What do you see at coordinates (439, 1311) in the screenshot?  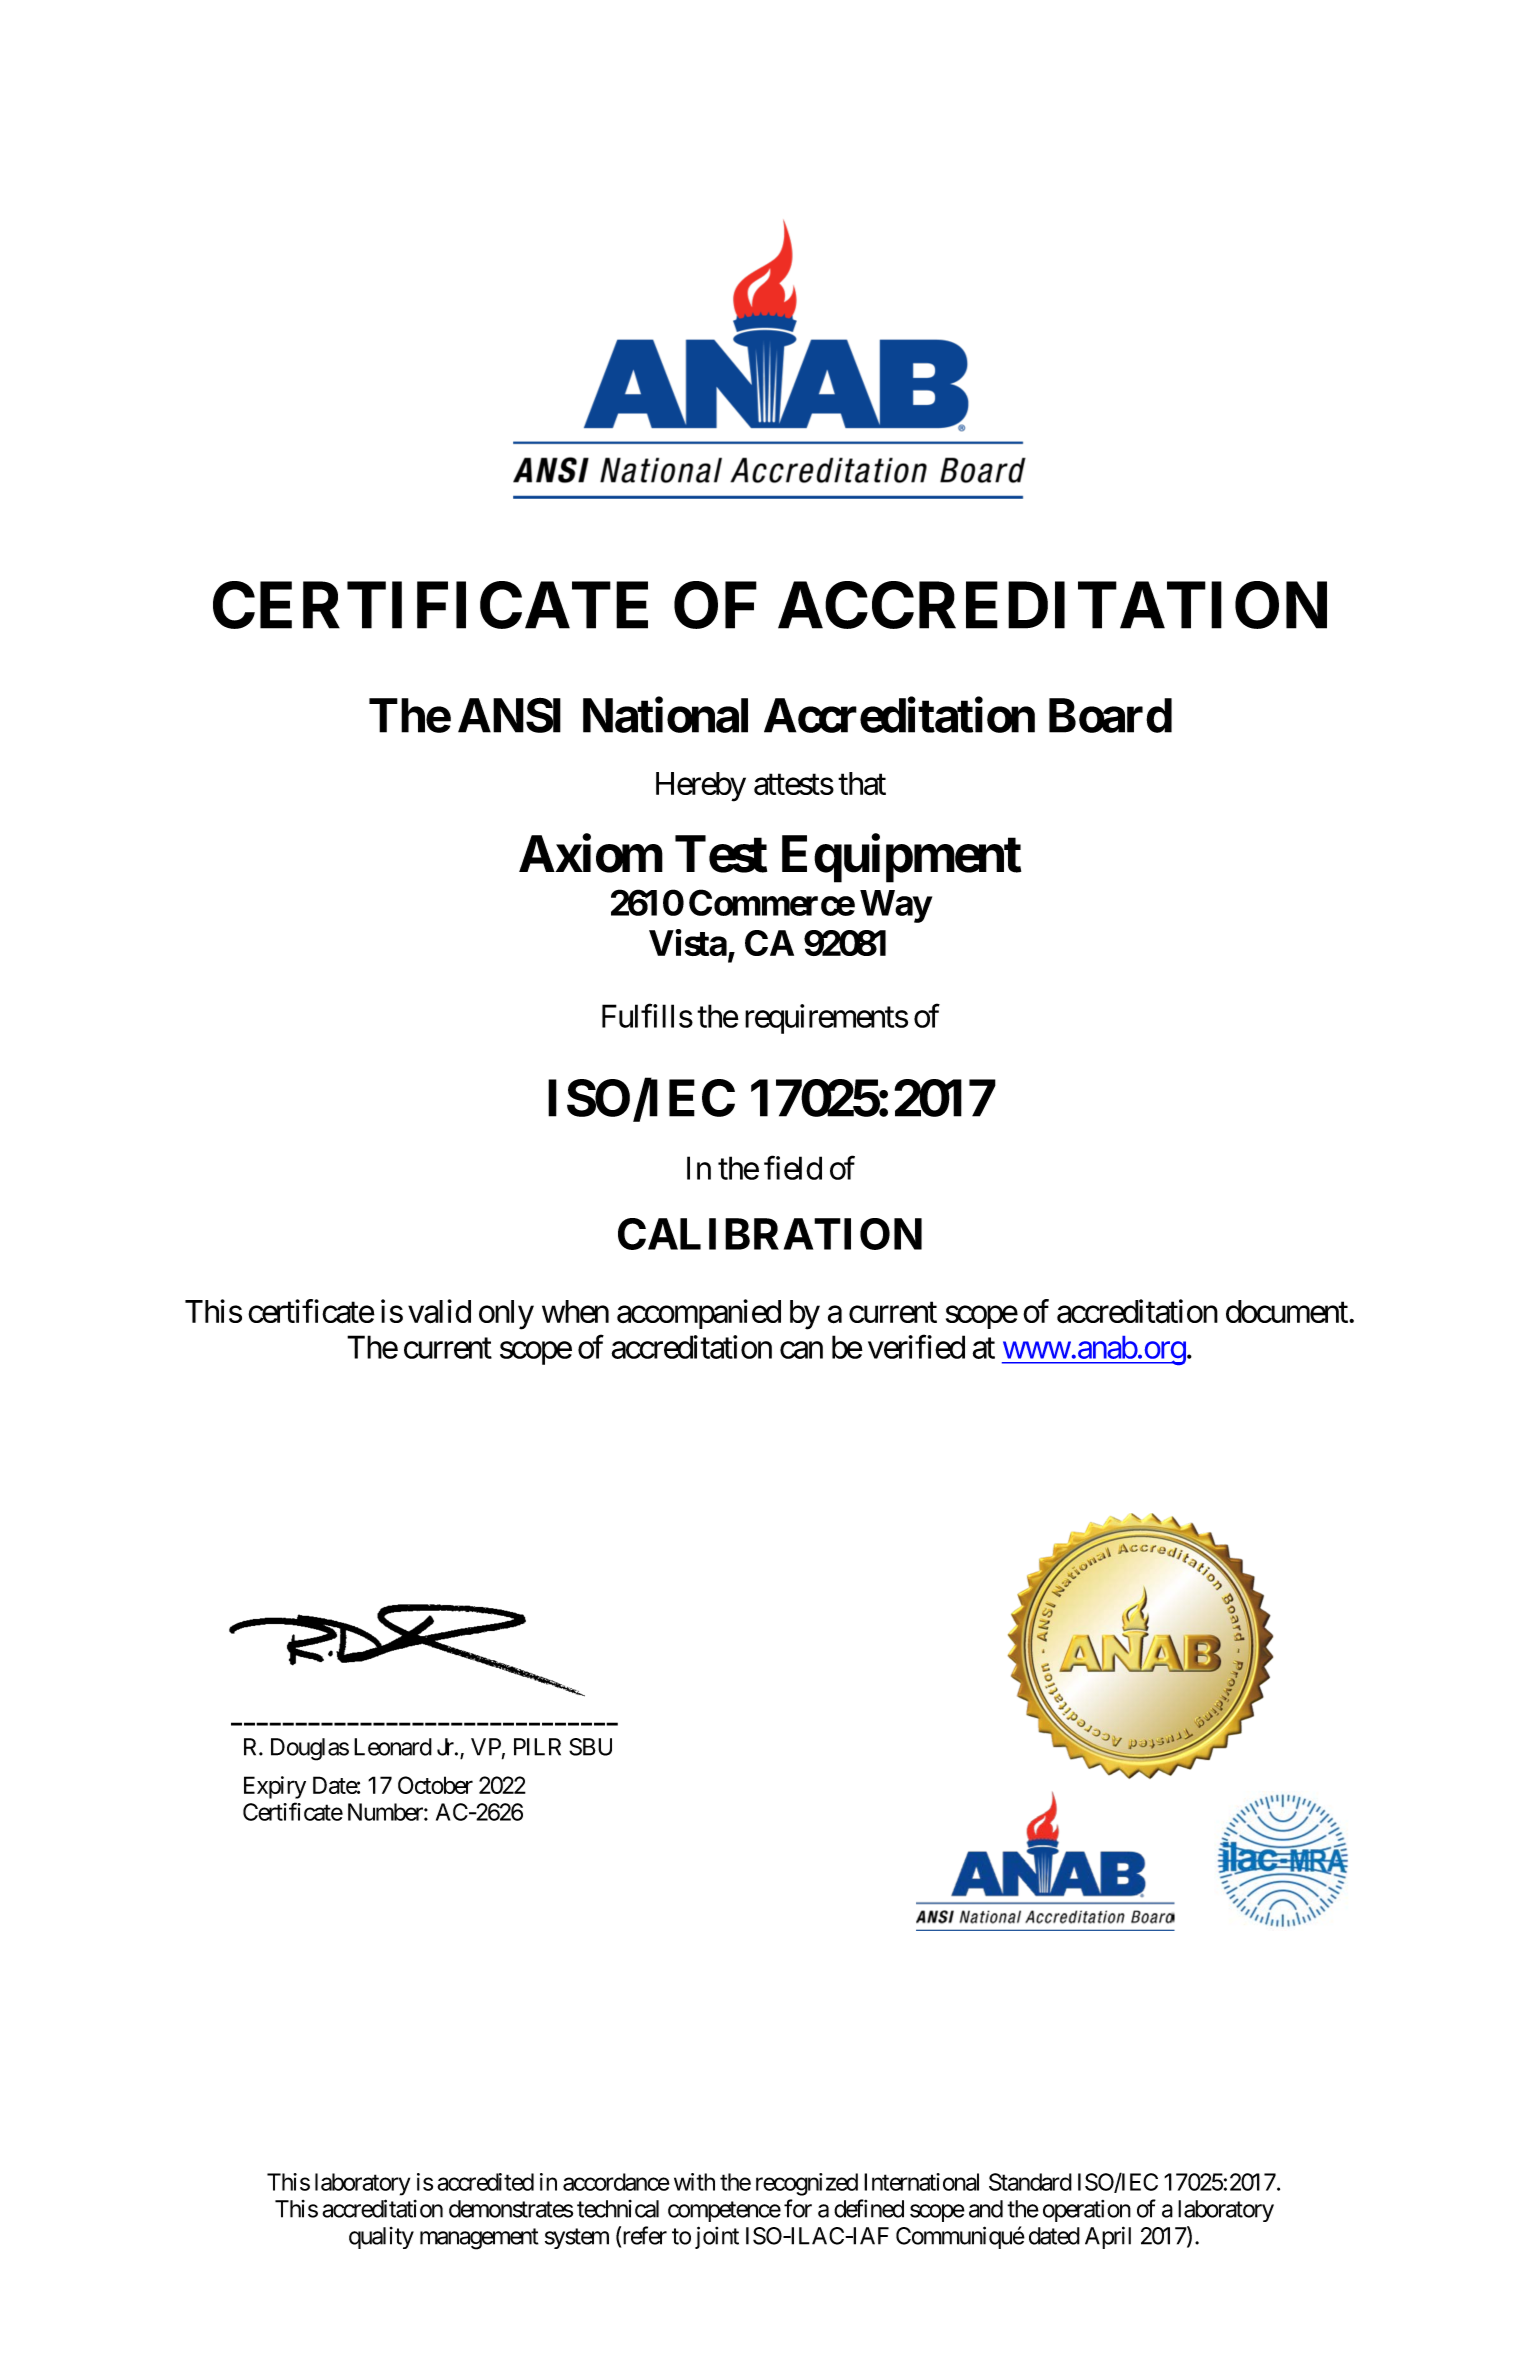 I see `valid` at bounding box center [439, 1311].
